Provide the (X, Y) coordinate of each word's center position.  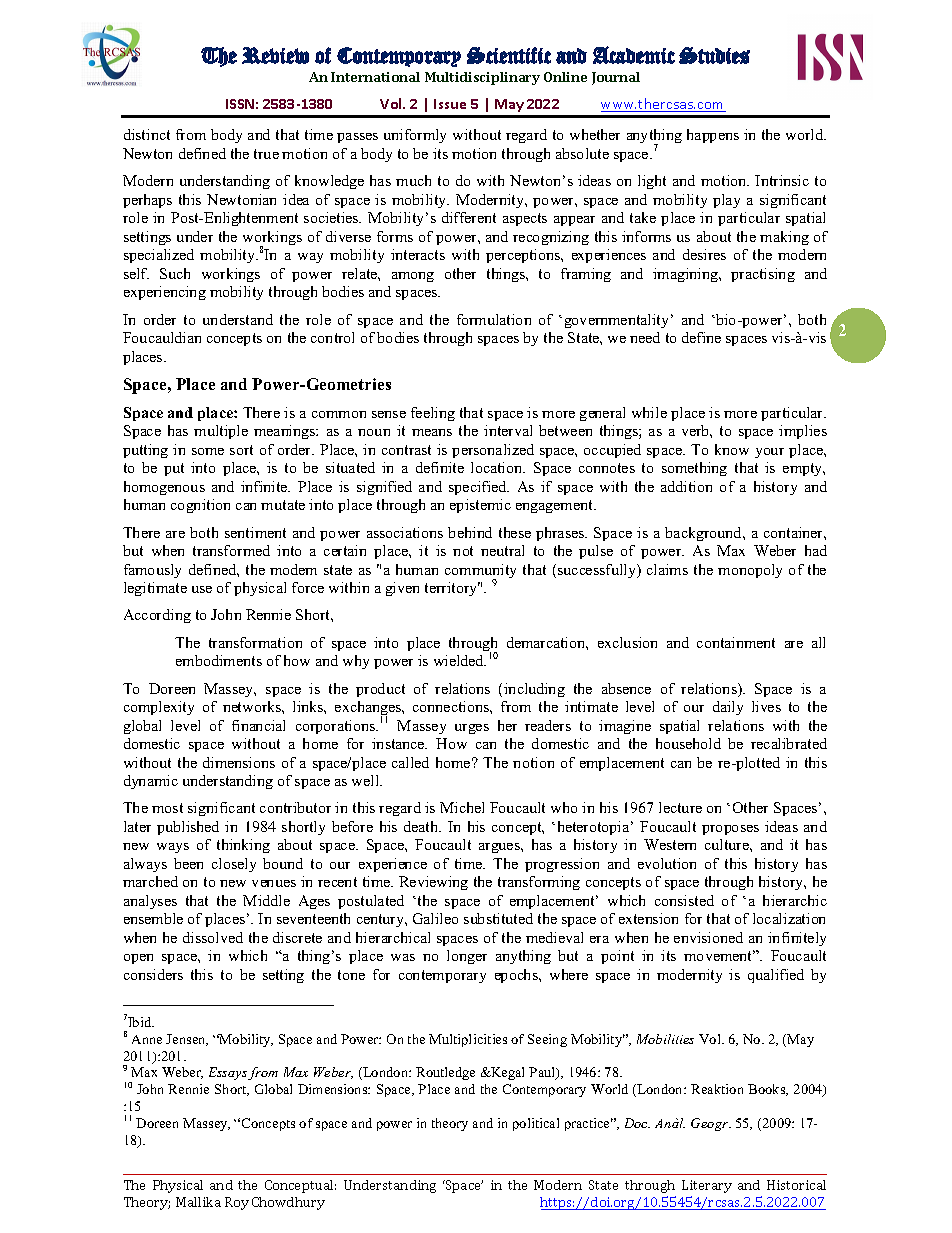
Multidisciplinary (482, 78)
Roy (237, 1203)
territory (452, 589)
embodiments (219, 660)
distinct (147, 134)
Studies (714, 55)
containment (736, 642)
